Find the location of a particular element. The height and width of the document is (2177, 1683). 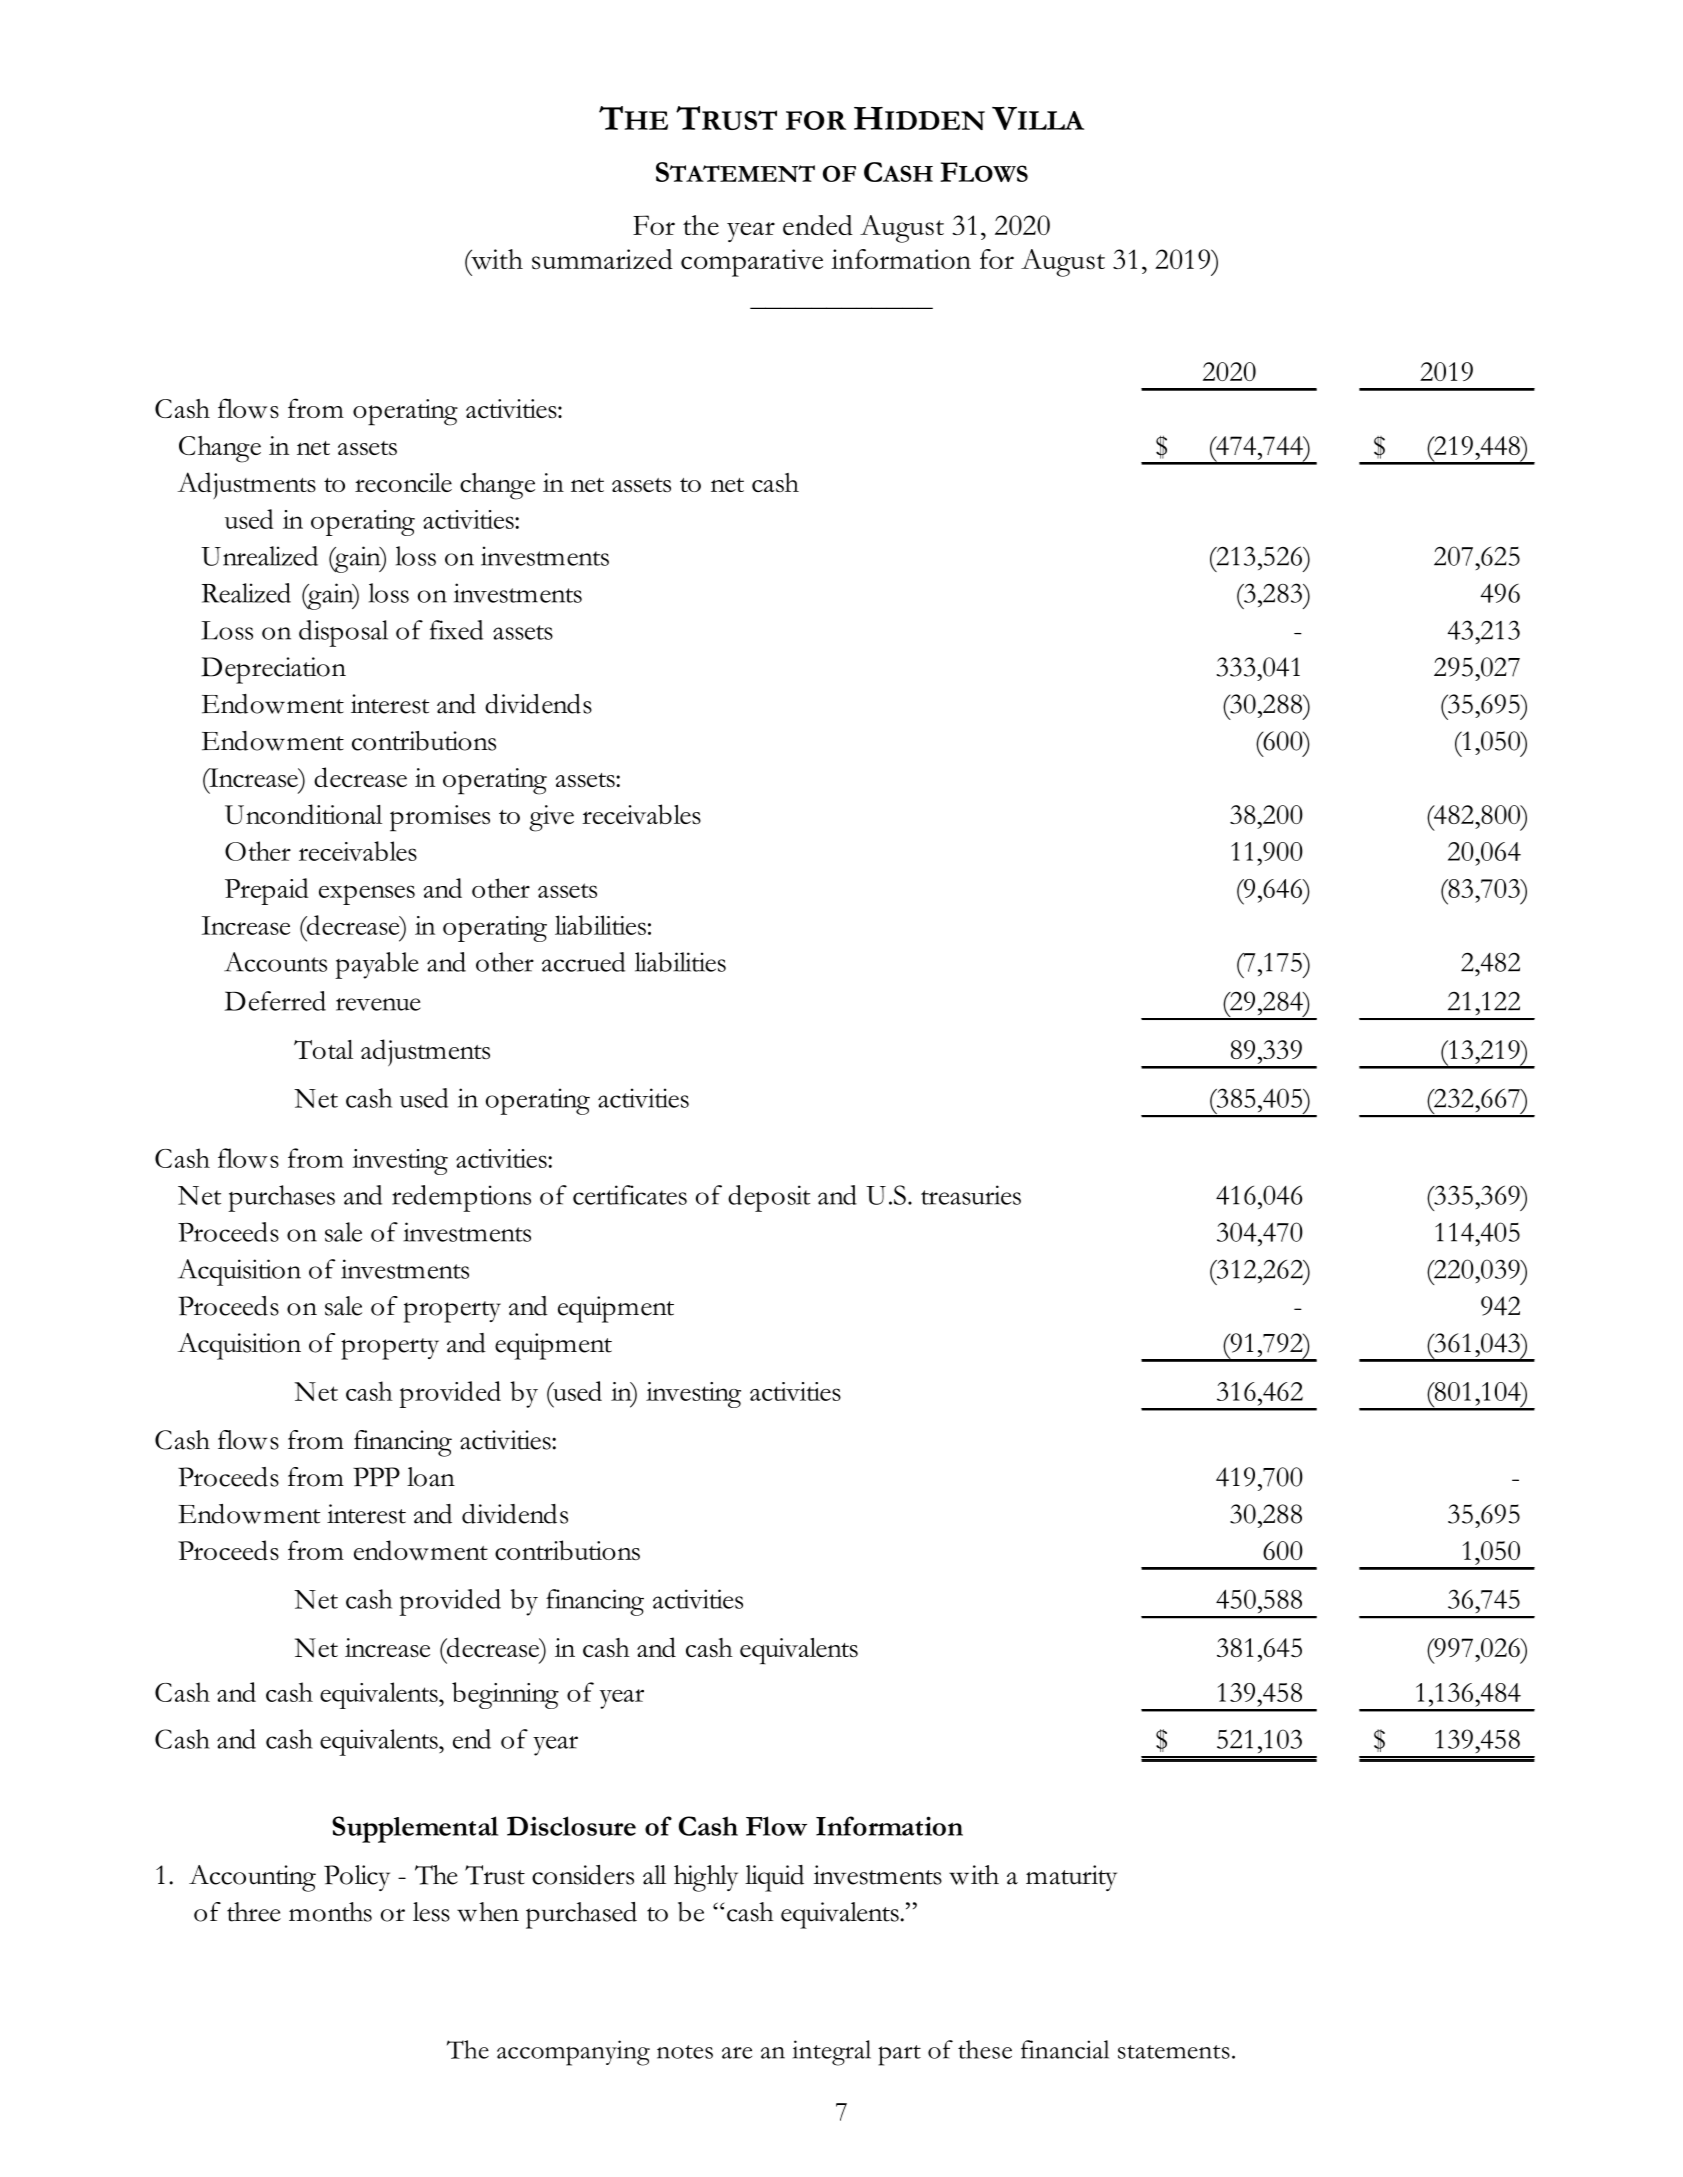

these is located at coordinates (985, 2049).
